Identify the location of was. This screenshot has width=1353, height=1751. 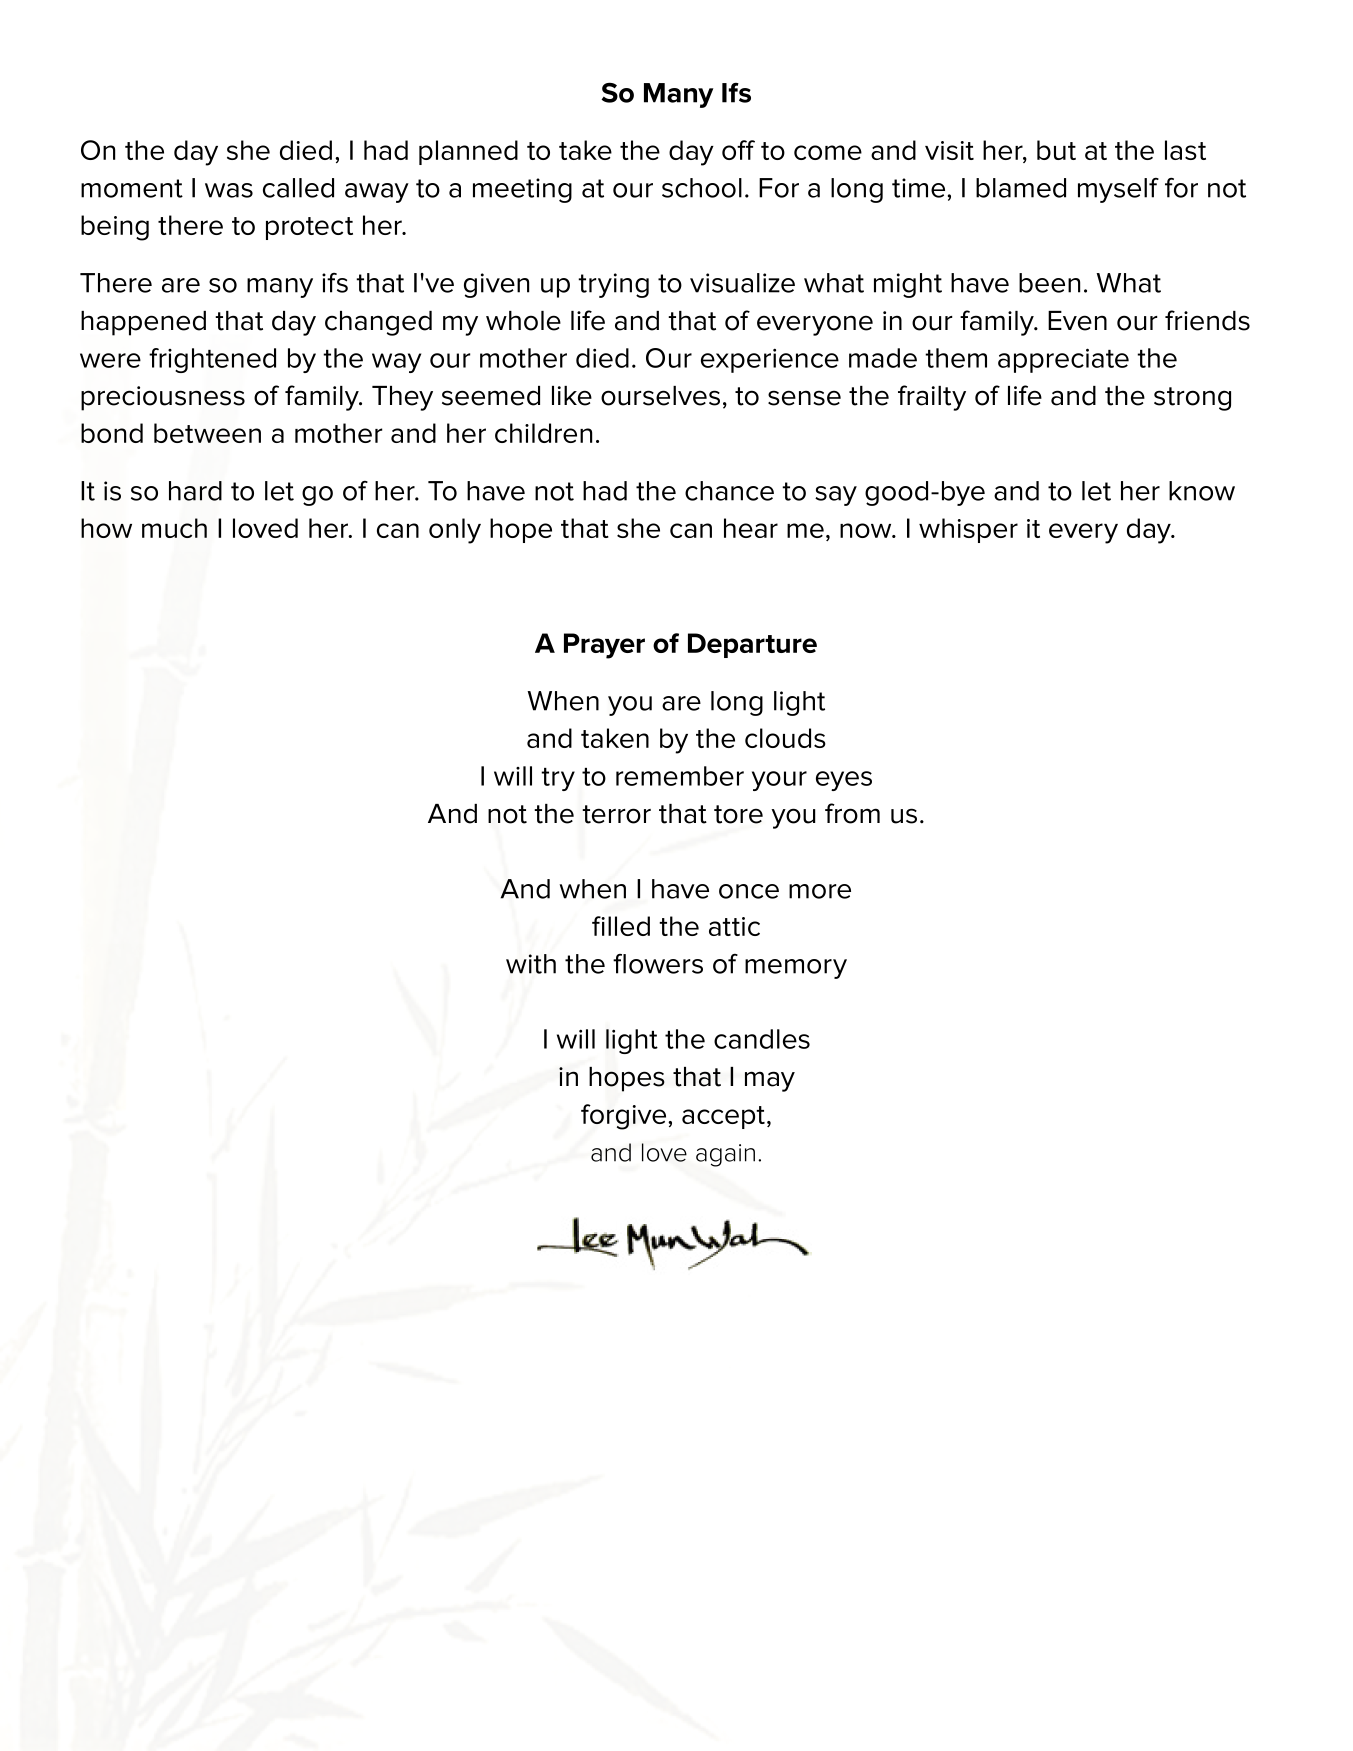
(229, 190).
